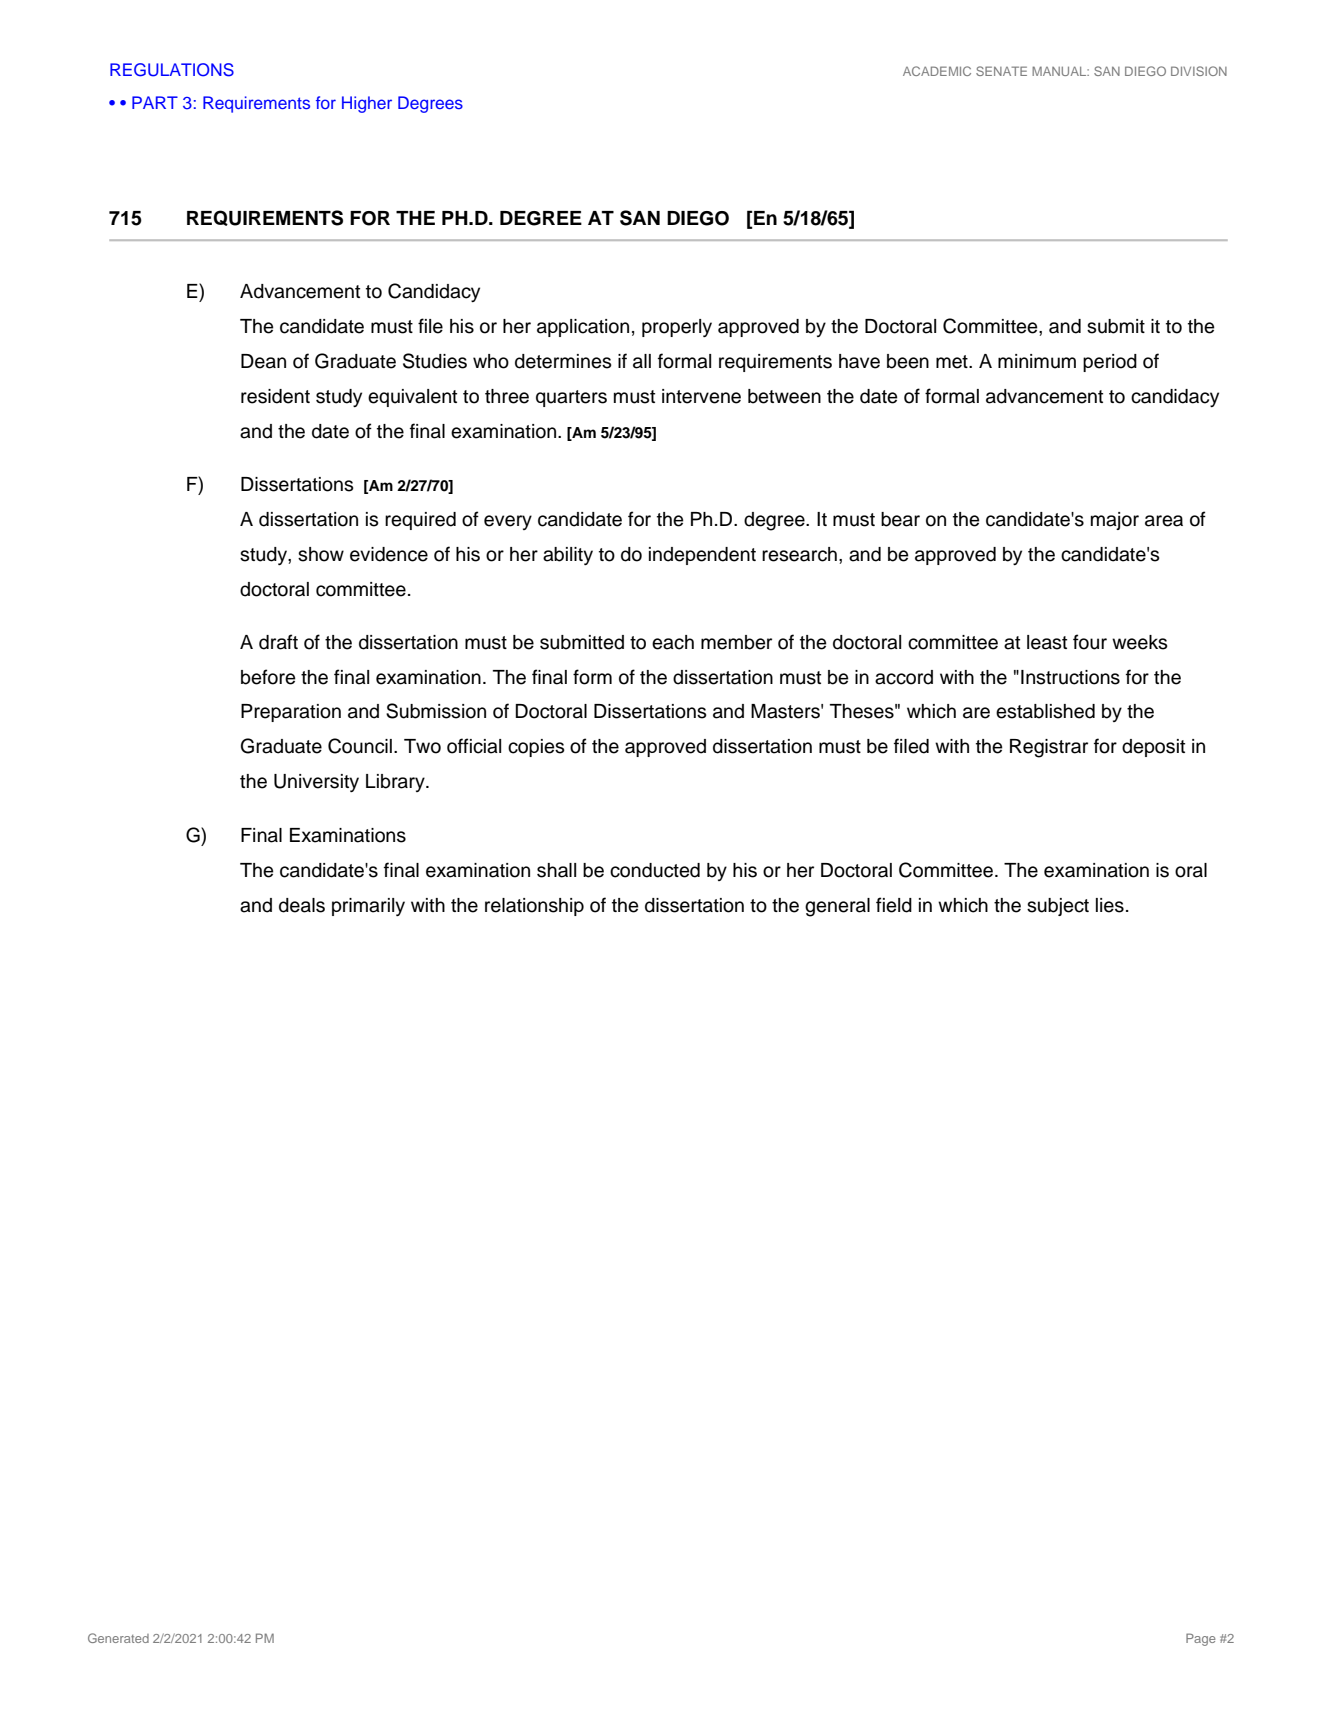  I want to click on Generated, so click(118, 1638).
